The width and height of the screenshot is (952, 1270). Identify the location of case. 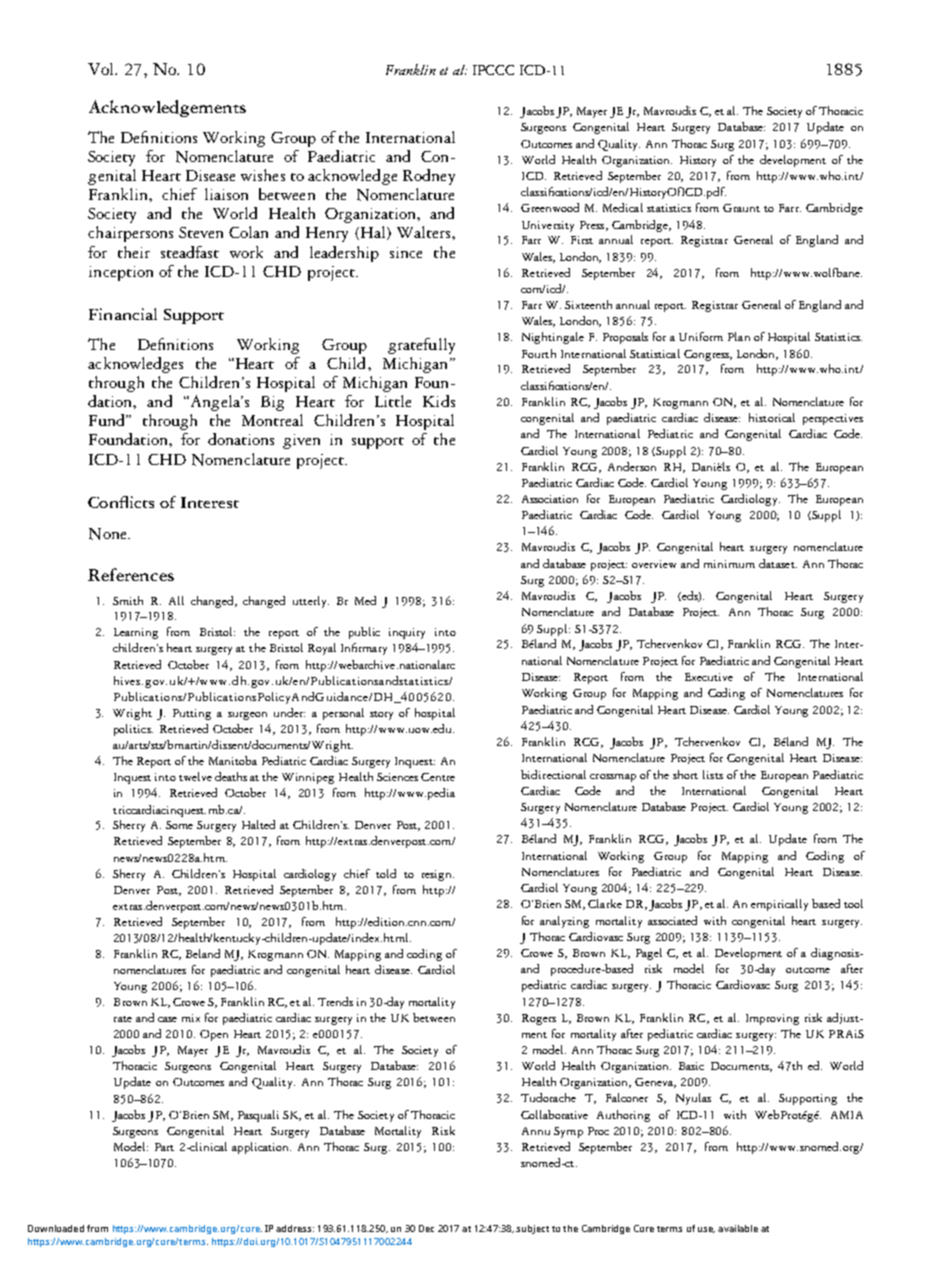
(167, 1019).
